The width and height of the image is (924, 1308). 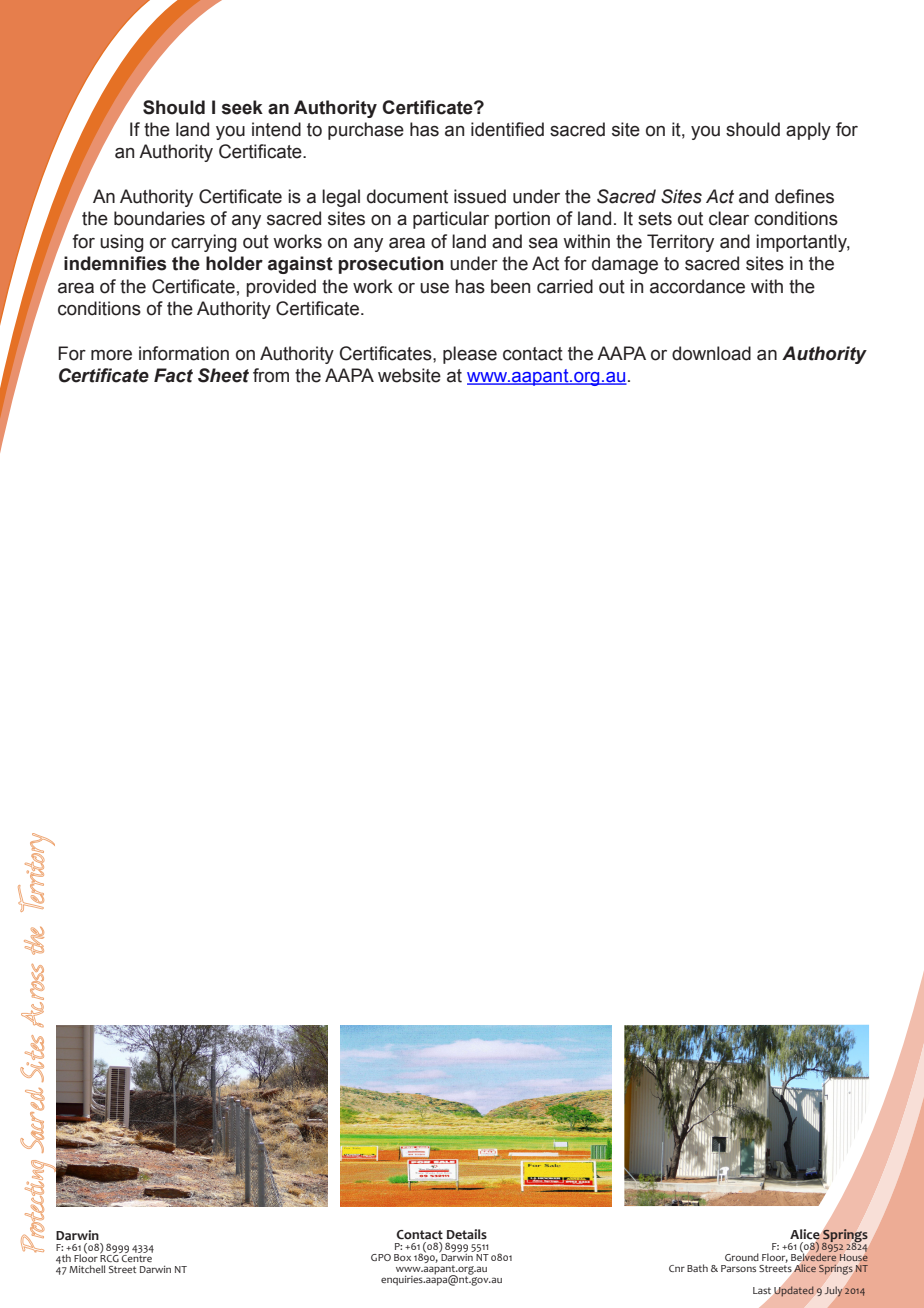 I want to click on Details, so click(x=467, y=1234).
